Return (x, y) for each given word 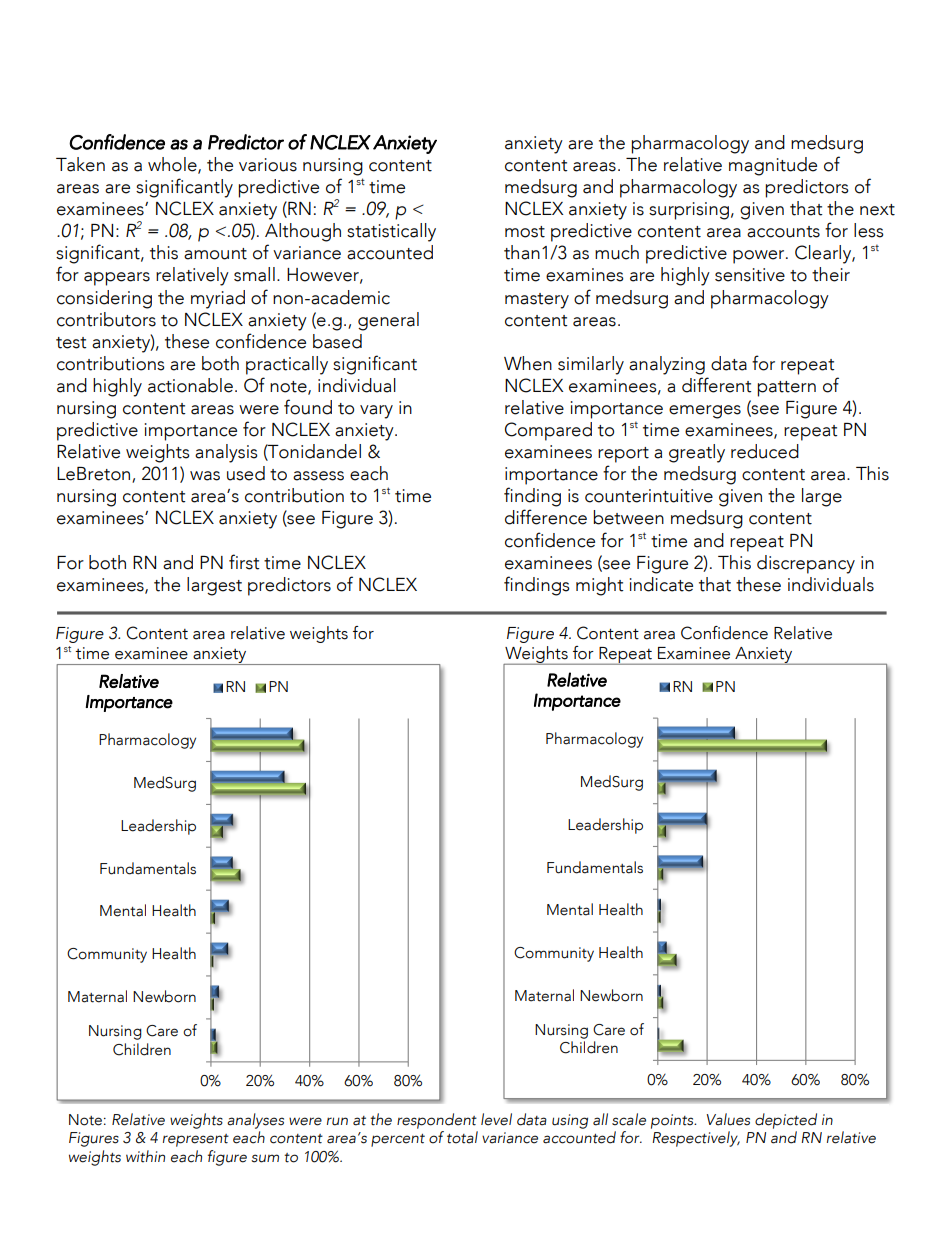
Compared (548, 431)
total (462, 1137)
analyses (255, 1121)
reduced (765, 451)
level (496, 1119)
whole (173, 165)
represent (196, 1140)
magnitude (773, 166)
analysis (226, 453)
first (244, 562)
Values (728, 1119)
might (600, 586)
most (525, 232)
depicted (786, 1121)
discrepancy (806, 564)
